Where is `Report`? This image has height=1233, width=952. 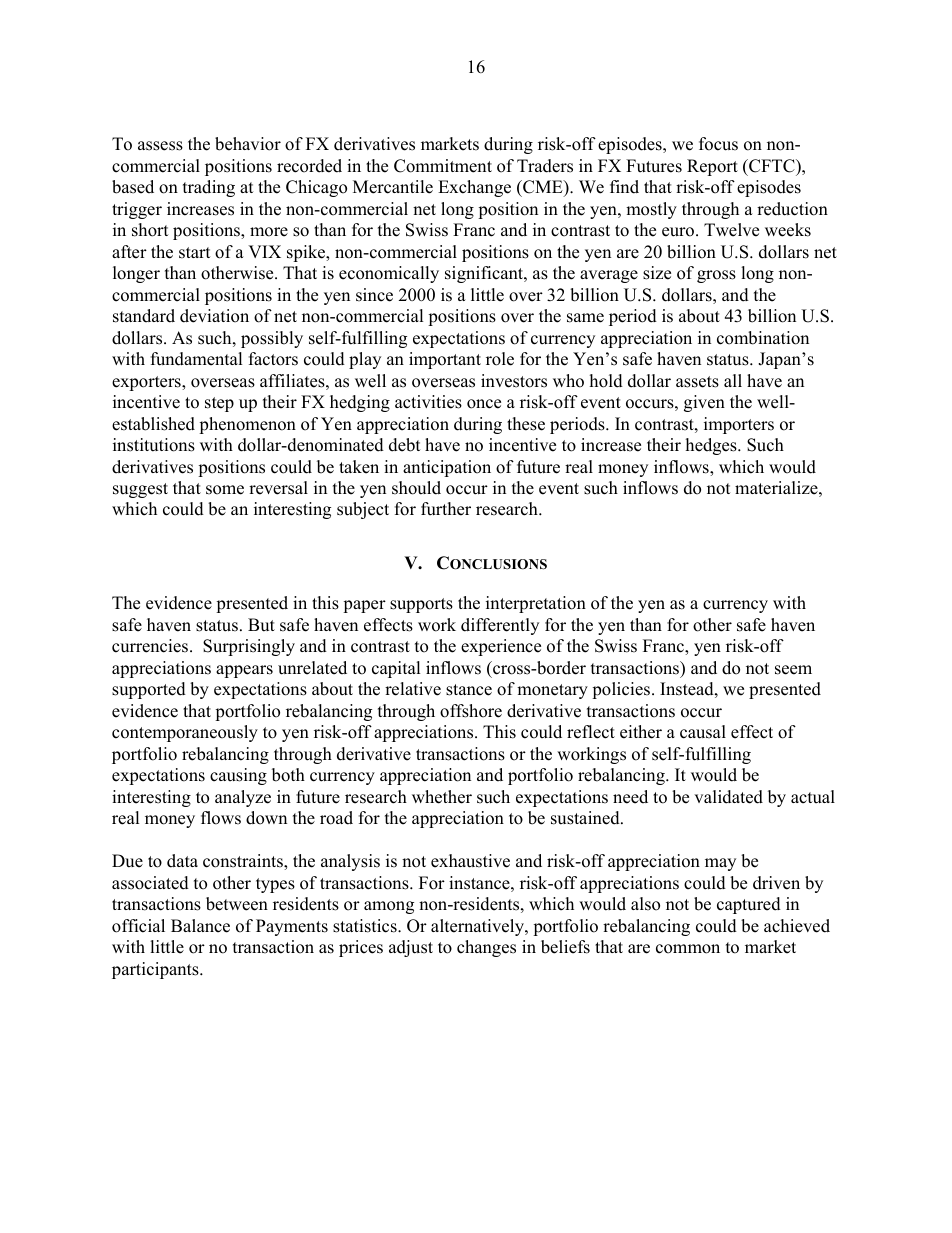
Report is located at coordinates (712, 167).
